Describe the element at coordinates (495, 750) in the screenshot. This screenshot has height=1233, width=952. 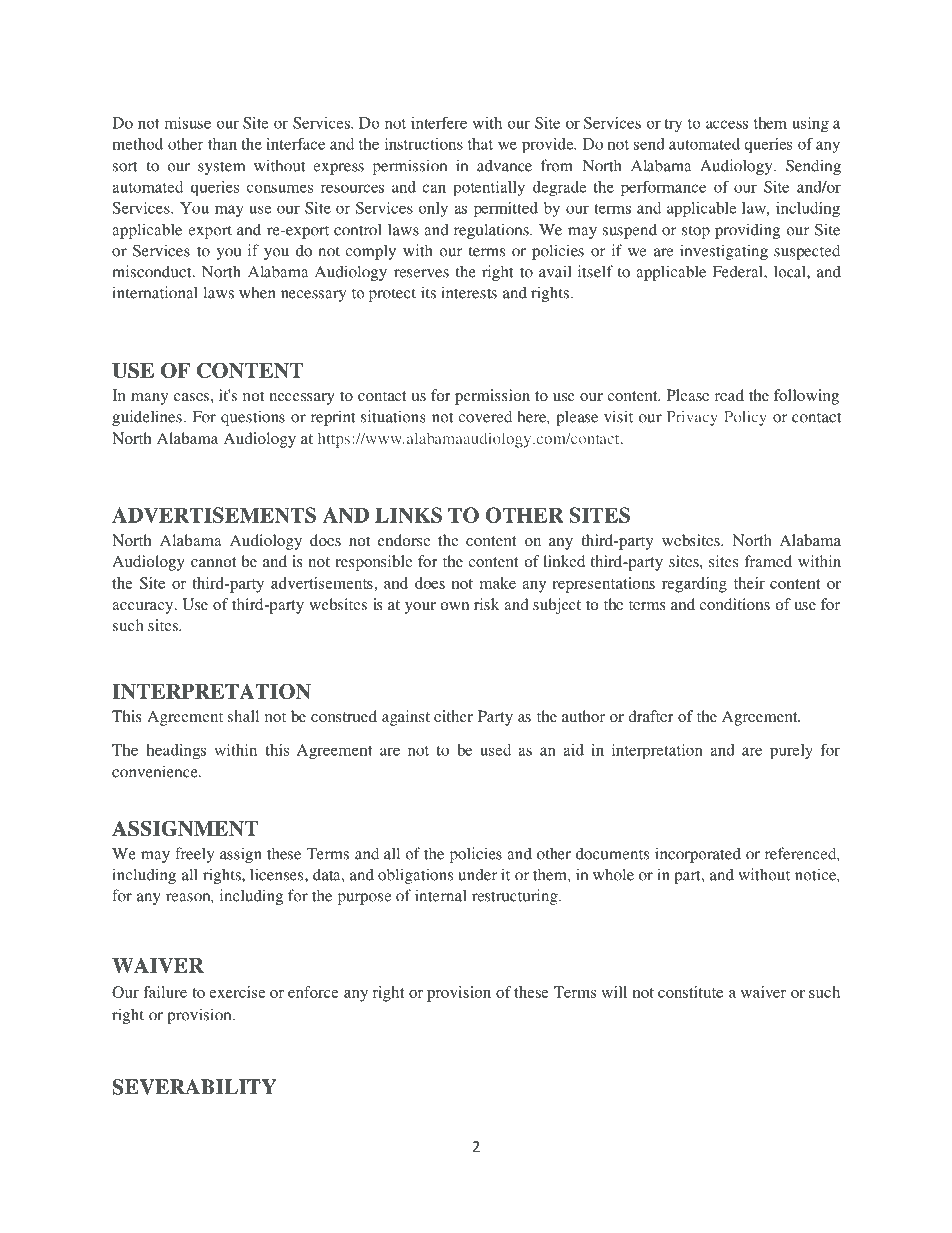
I see `used` at that location.
